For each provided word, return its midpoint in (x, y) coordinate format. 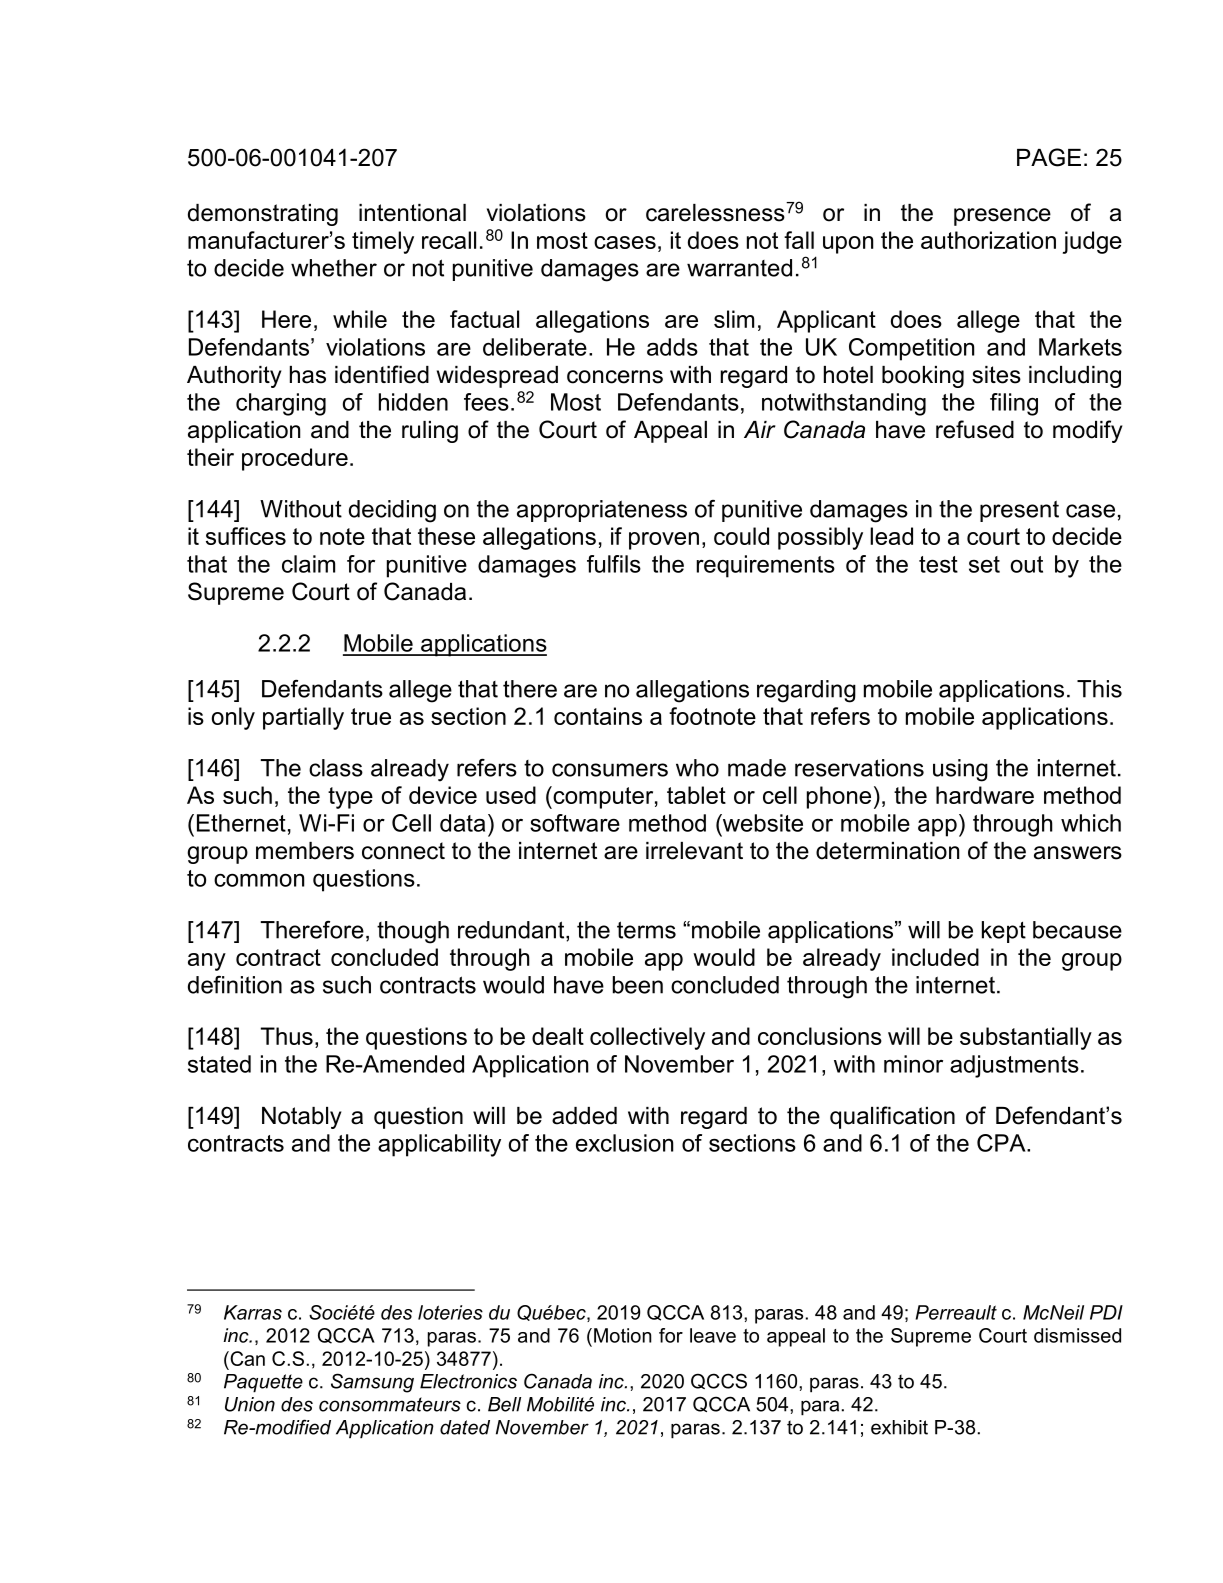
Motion (623, 1335)
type (350, 798)
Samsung (372, 1383)
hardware (985, 795)
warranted (739, 268)
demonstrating (263, 215)
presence (1002, 217)
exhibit (899, 1427)
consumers (610, 770)
